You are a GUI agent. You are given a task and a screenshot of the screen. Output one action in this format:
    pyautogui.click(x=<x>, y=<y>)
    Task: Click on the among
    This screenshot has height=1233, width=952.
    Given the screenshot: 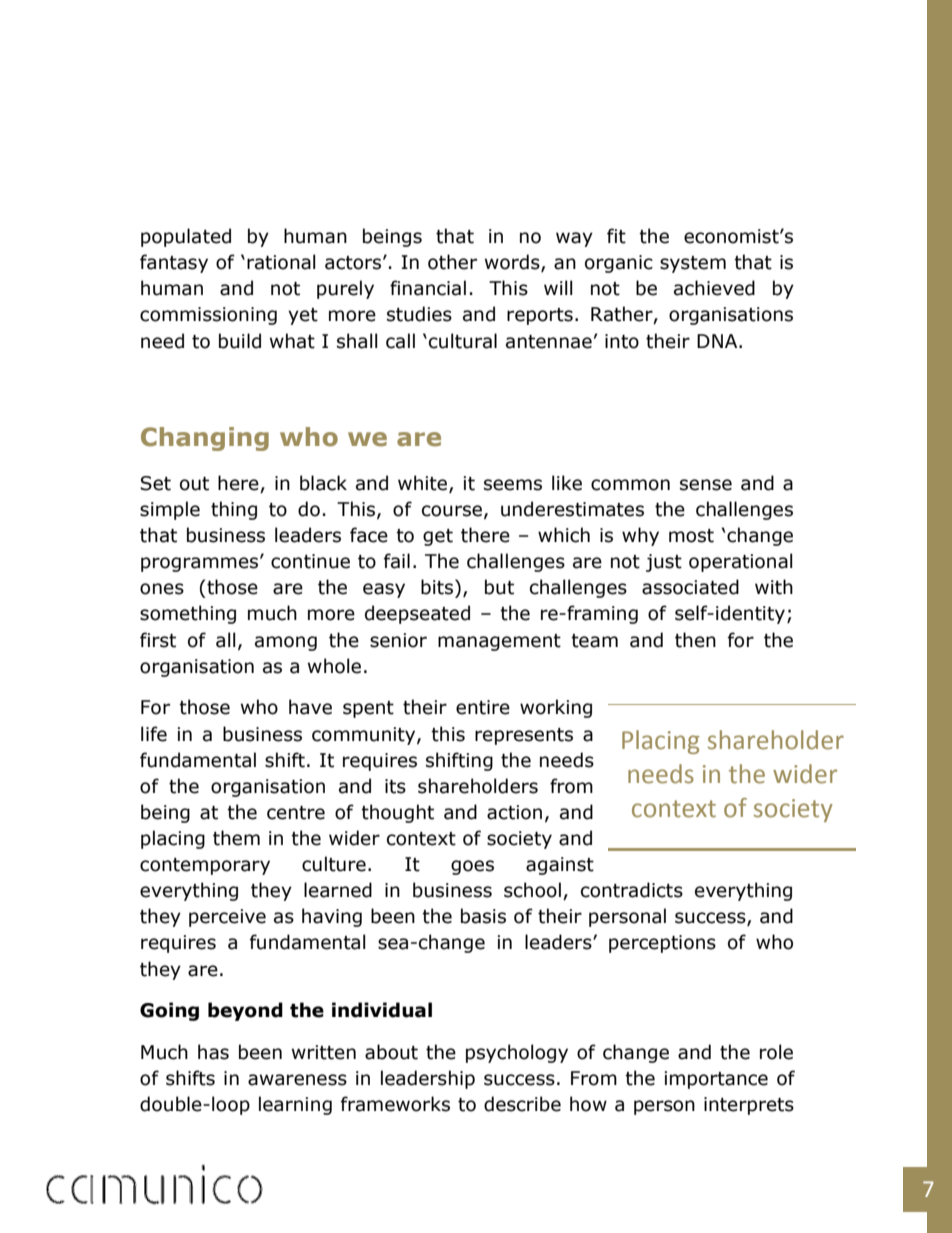 What is the action you would take?
    pyautogui.click(x=286, y=643)
